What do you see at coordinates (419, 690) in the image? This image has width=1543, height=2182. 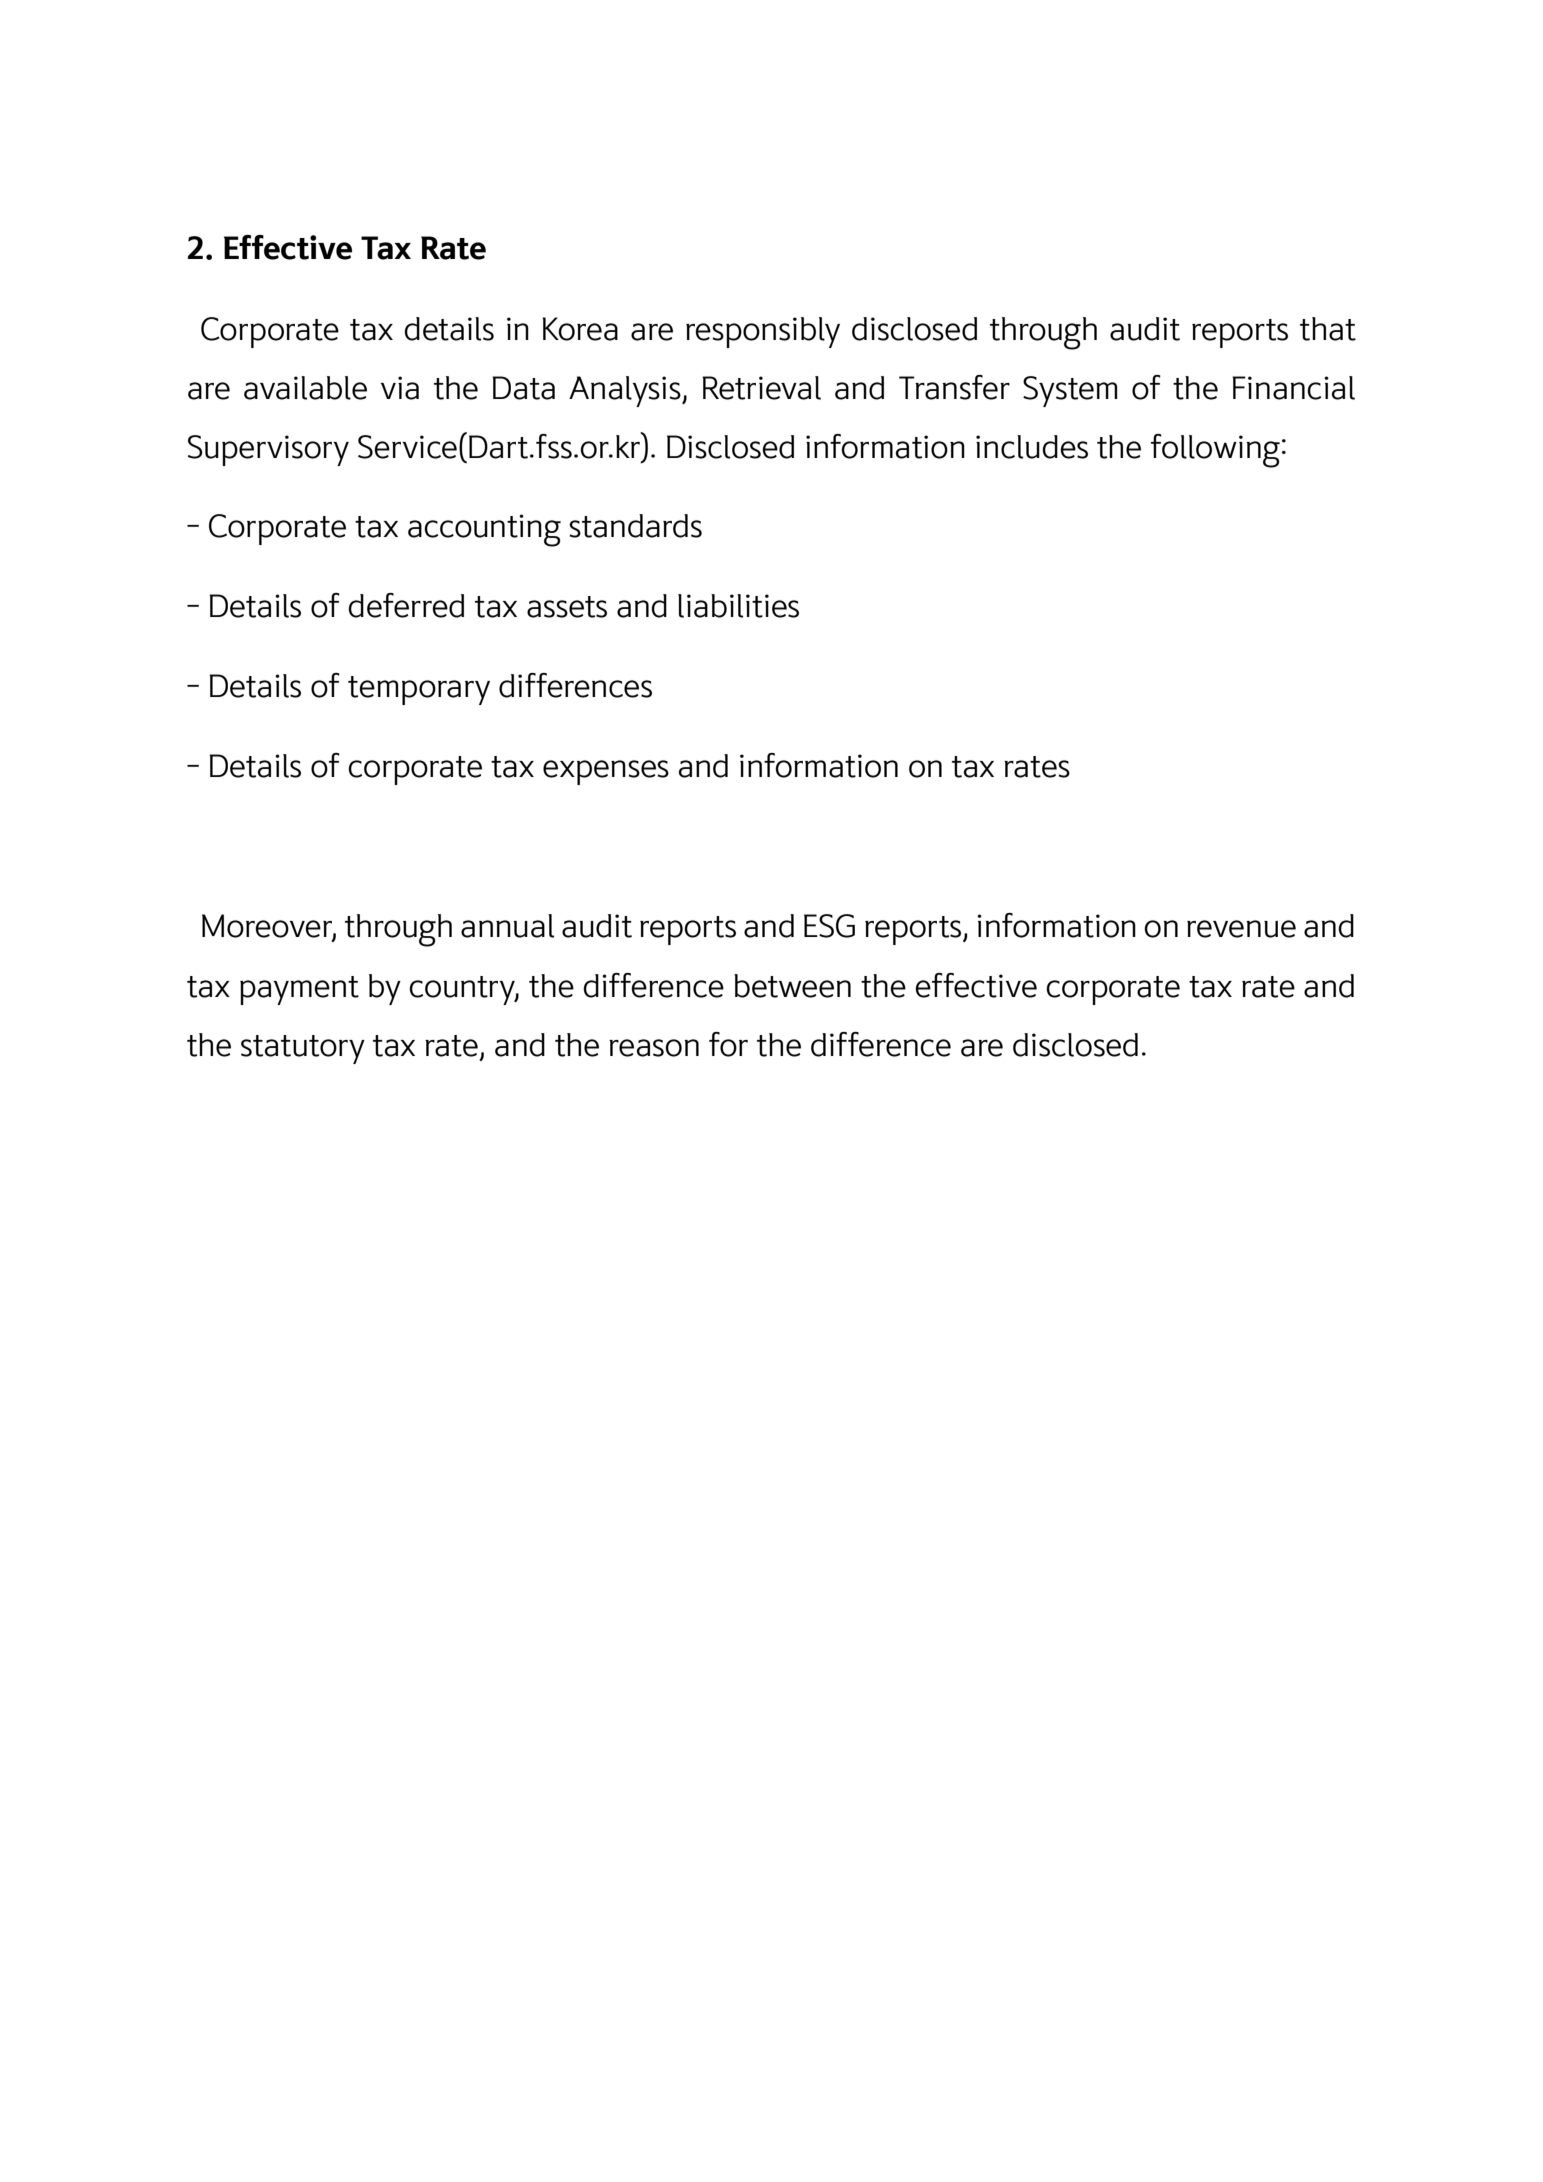 I see `temporary` at bounding box center [419, 690].
